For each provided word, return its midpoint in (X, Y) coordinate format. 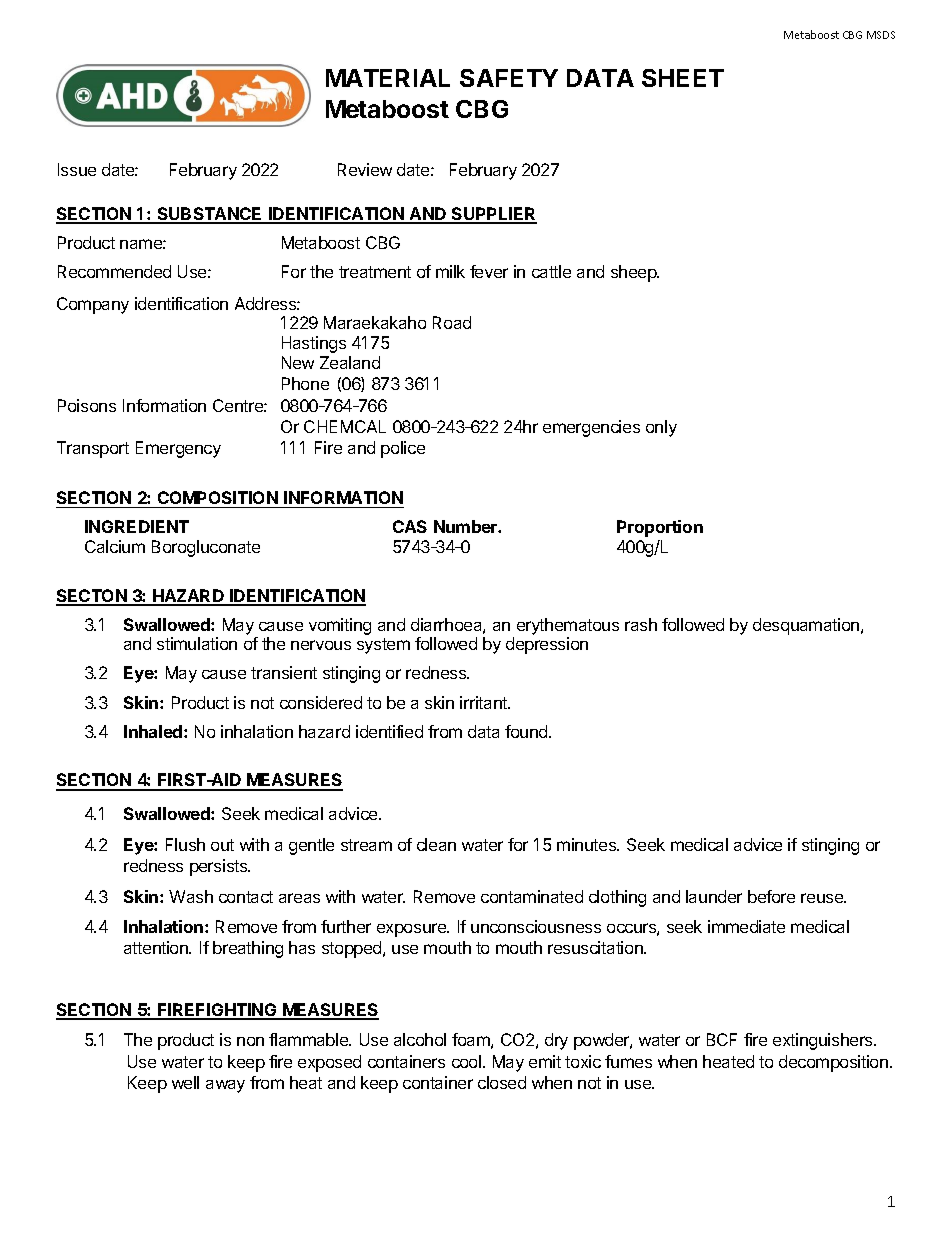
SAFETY (509, 78)
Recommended (114, 271)
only (661, 428)
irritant (484, 702)
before (771, 896)
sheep (635, 273)
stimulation (197, 643)
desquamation (807, 626)
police (403, 449)
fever (489, 271)
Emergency (178, 449)
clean (436, 844)
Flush (185, 844)
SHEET (683, 78)
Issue (77, 169)
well (185, 1082)
